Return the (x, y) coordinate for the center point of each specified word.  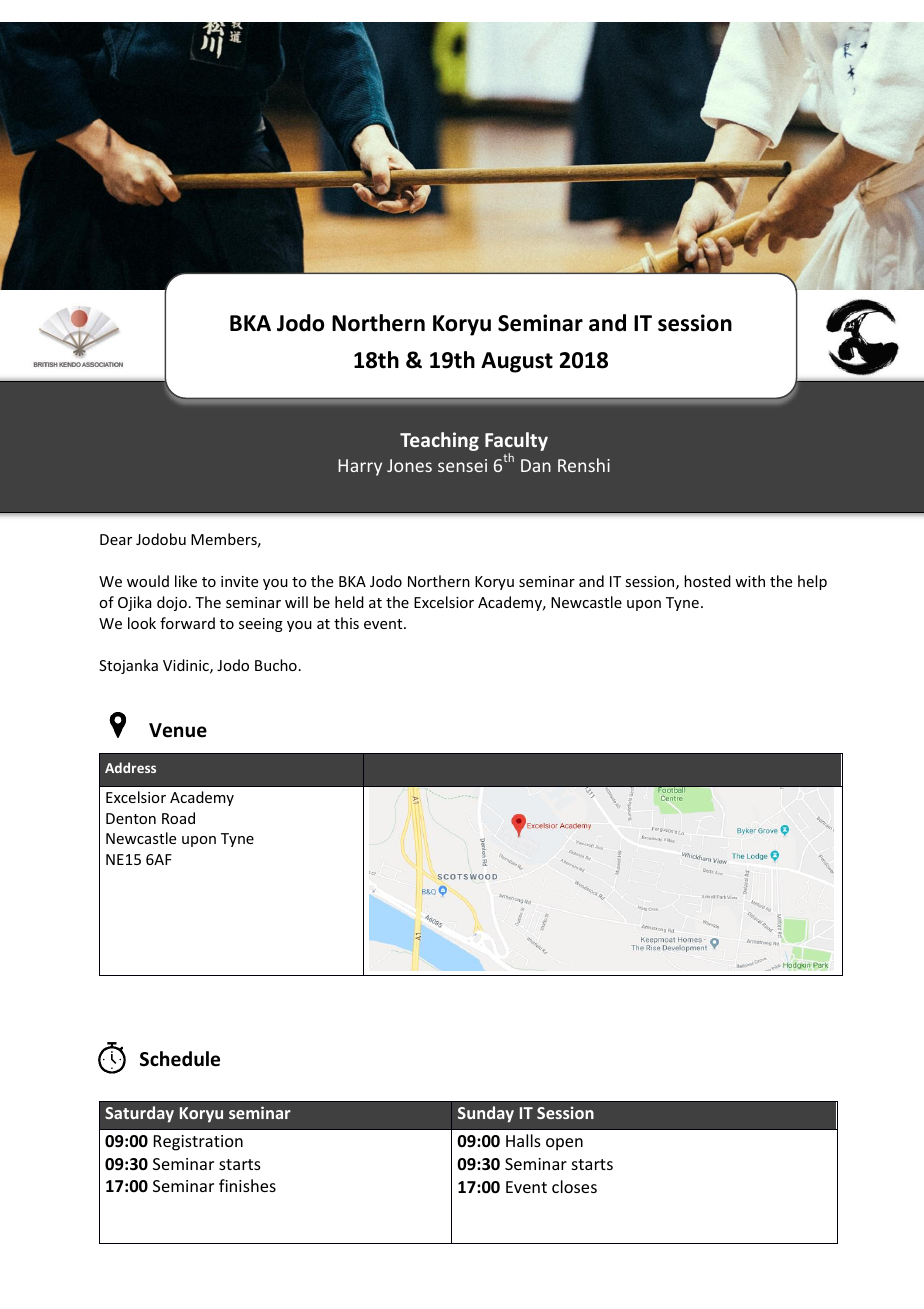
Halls (523, 1140)
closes (574, 1186)
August (517, 362)
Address (130, 767)
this (346, 623)
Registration (198, 1143)
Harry (360, 467)
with (750, 581)
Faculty (516, 441)
